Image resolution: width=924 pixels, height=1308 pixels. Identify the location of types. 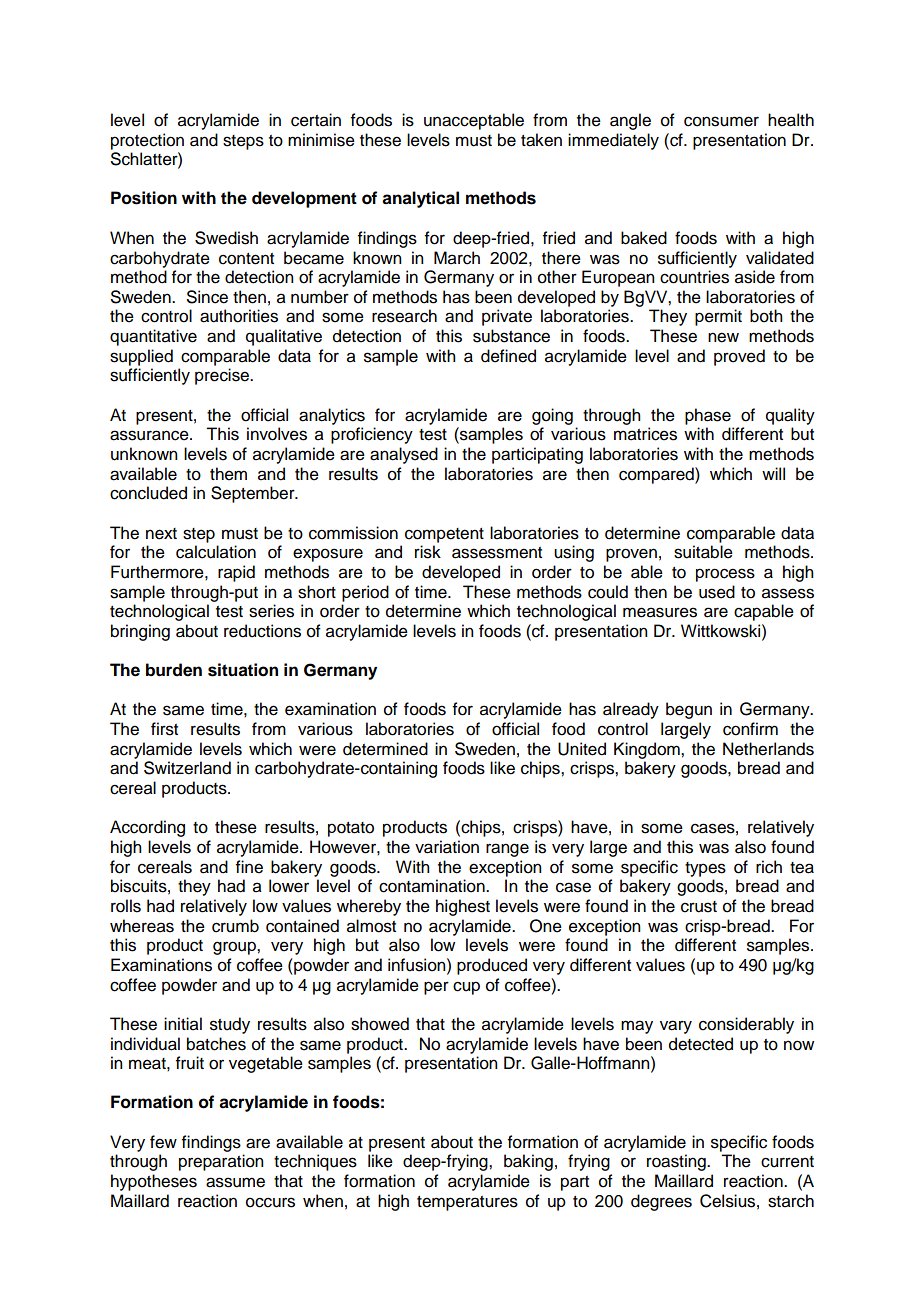
(705, 869).
